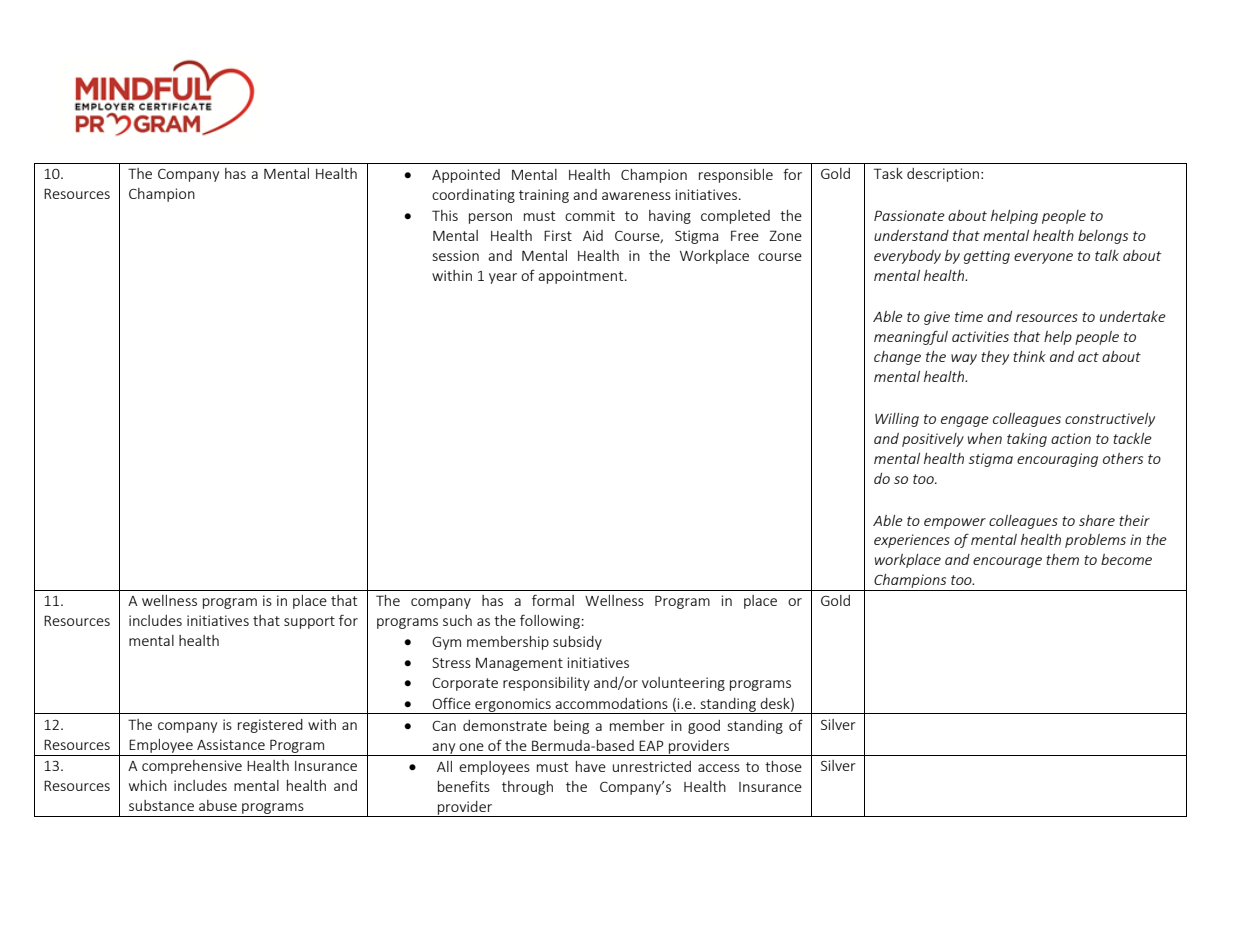 This document has width=1233, height=952. I want to click on This, so click(445, 215).
